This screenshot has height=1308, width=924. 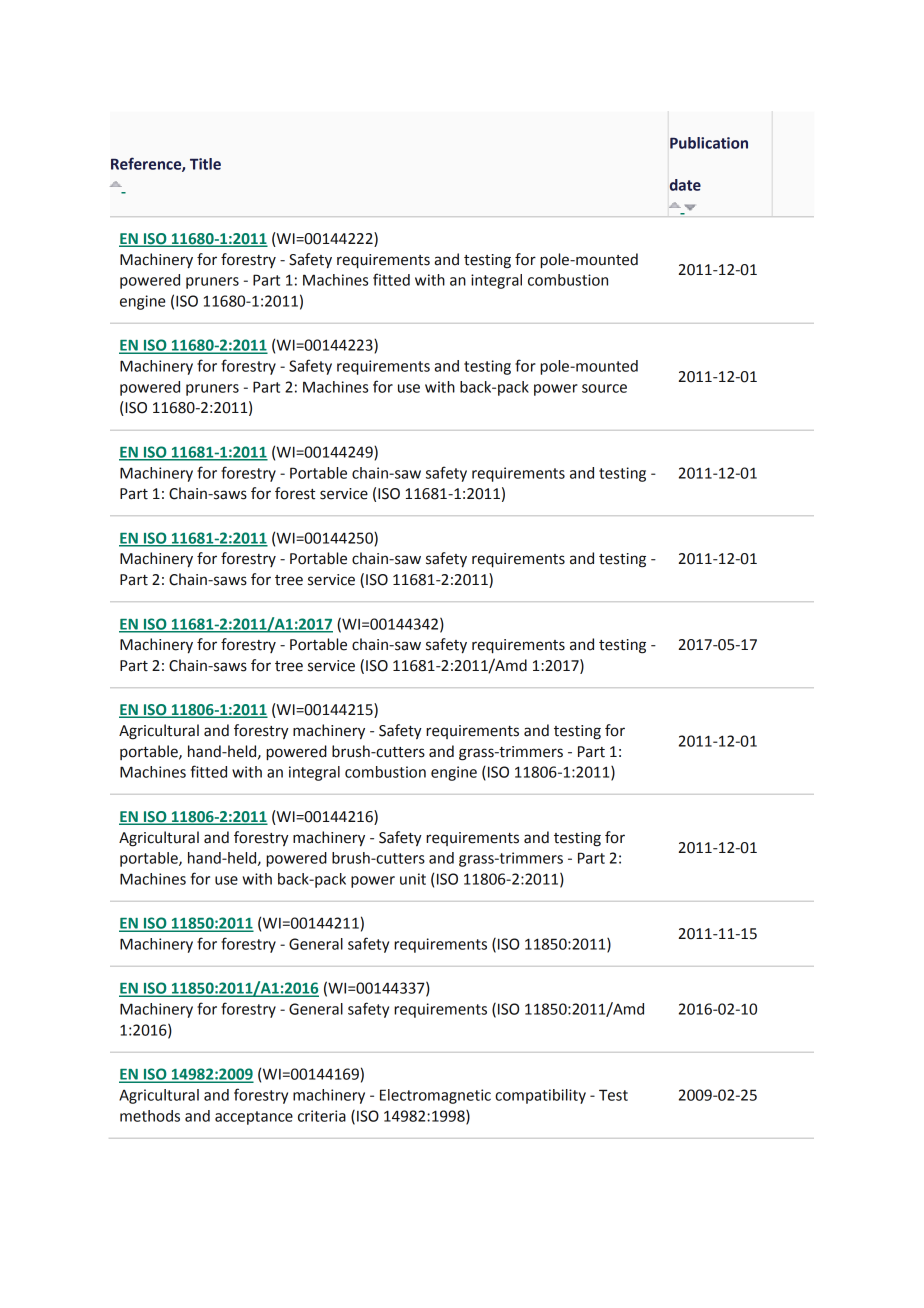 What do you see at coordinates (322, 1116) in the screenshot?
I see `criteria` at bounding box center [322, 1116].
